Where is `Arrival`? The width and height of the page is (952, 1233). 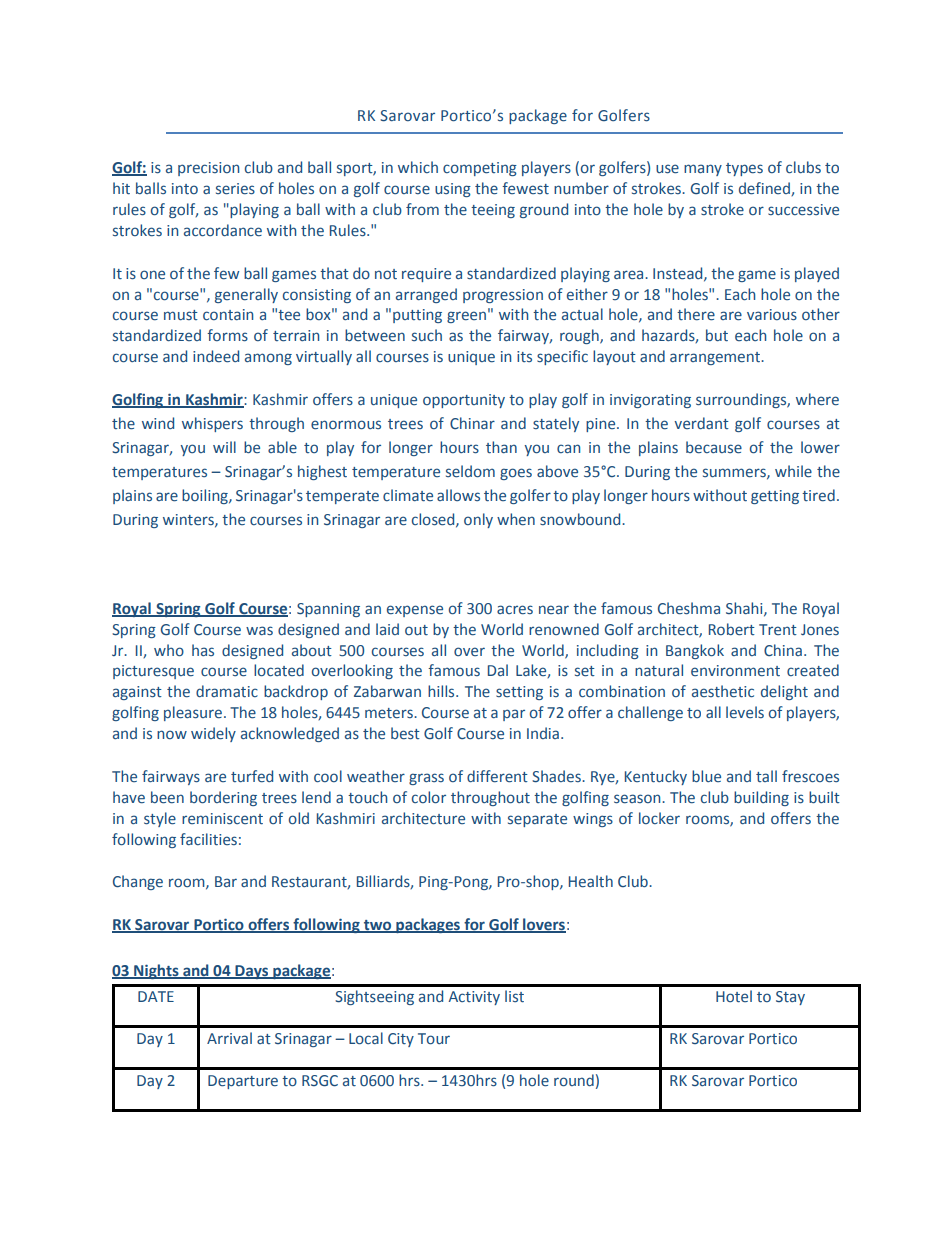 Arrival is located at coordinates (229, 1038).
